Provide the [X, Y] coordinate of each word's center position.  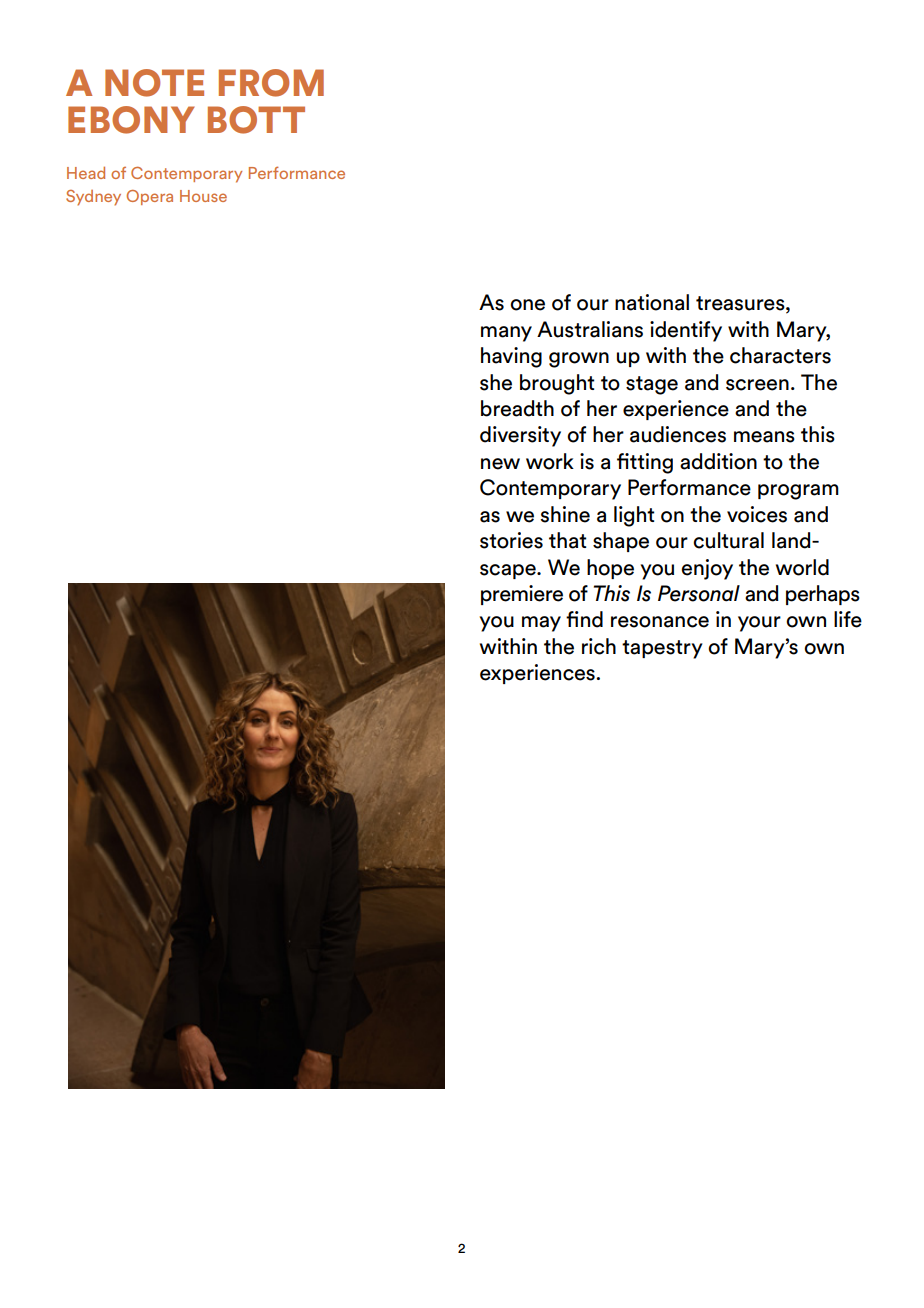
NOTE [154, 83]
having [511, 357]
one [527, 305]
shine [565, 514]
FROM [271, 83]
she [496, 382]
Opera [150, 197]
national [652, 302]
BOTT [256, 120]
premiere [522, 595]
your [759, 624]
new [500, 464]
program [798, 492]
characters [780, 355]
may [541, 624]
